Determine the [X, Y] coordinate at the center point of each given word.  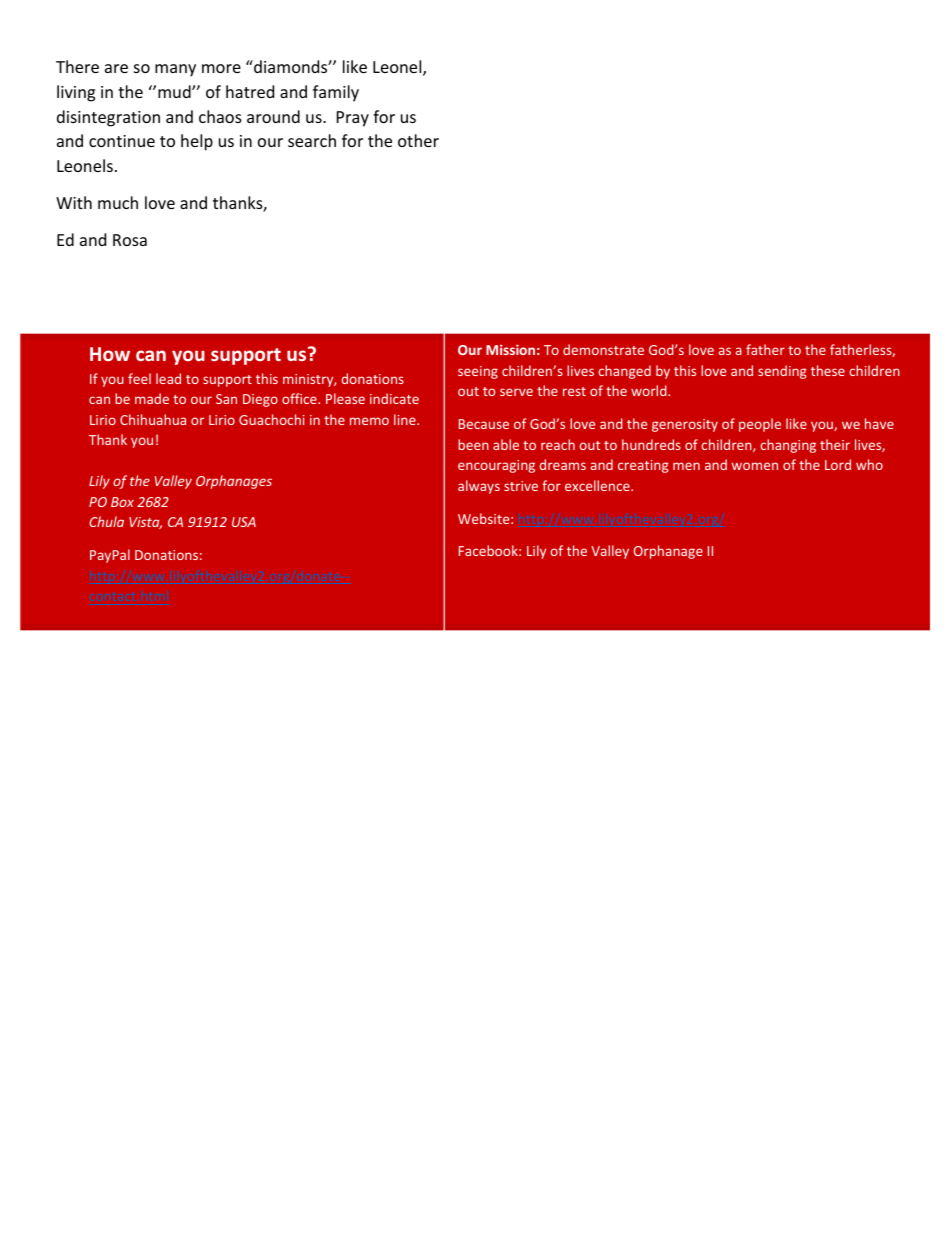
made [152, 398]
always [479, 487]
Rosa [130, 240]
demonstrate [603, 349]
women [755, 466]
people [760, 425]
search [312, 140]
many [175, 70]
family [336, 93]
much [118, 202]
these [828, 370]
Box [122, 502]
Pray [353, 119]
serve [516, 392]
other [418, 140]
